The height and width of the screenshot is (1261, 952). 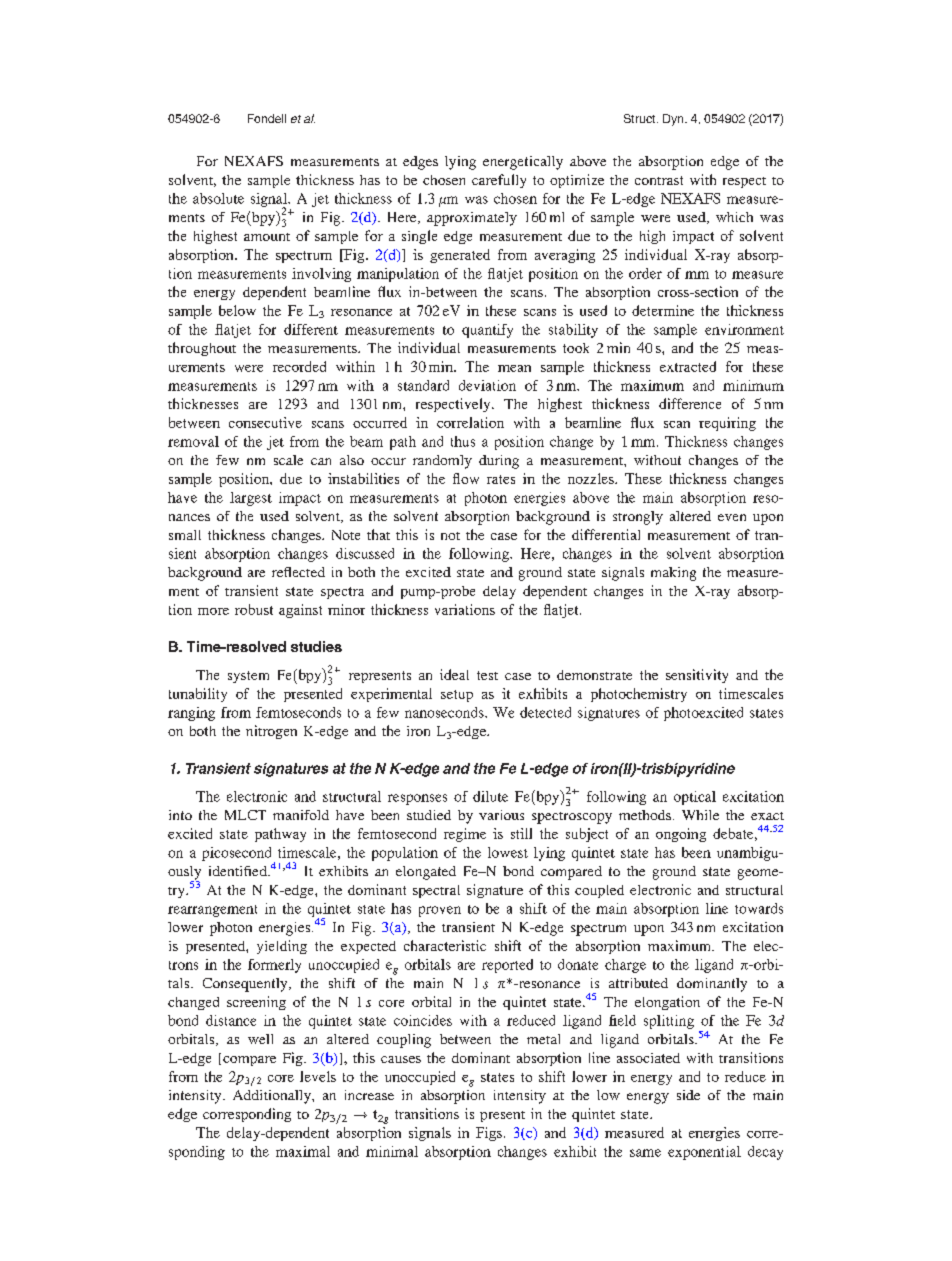 I want to click on absolute, so click(x=218, y=198).
